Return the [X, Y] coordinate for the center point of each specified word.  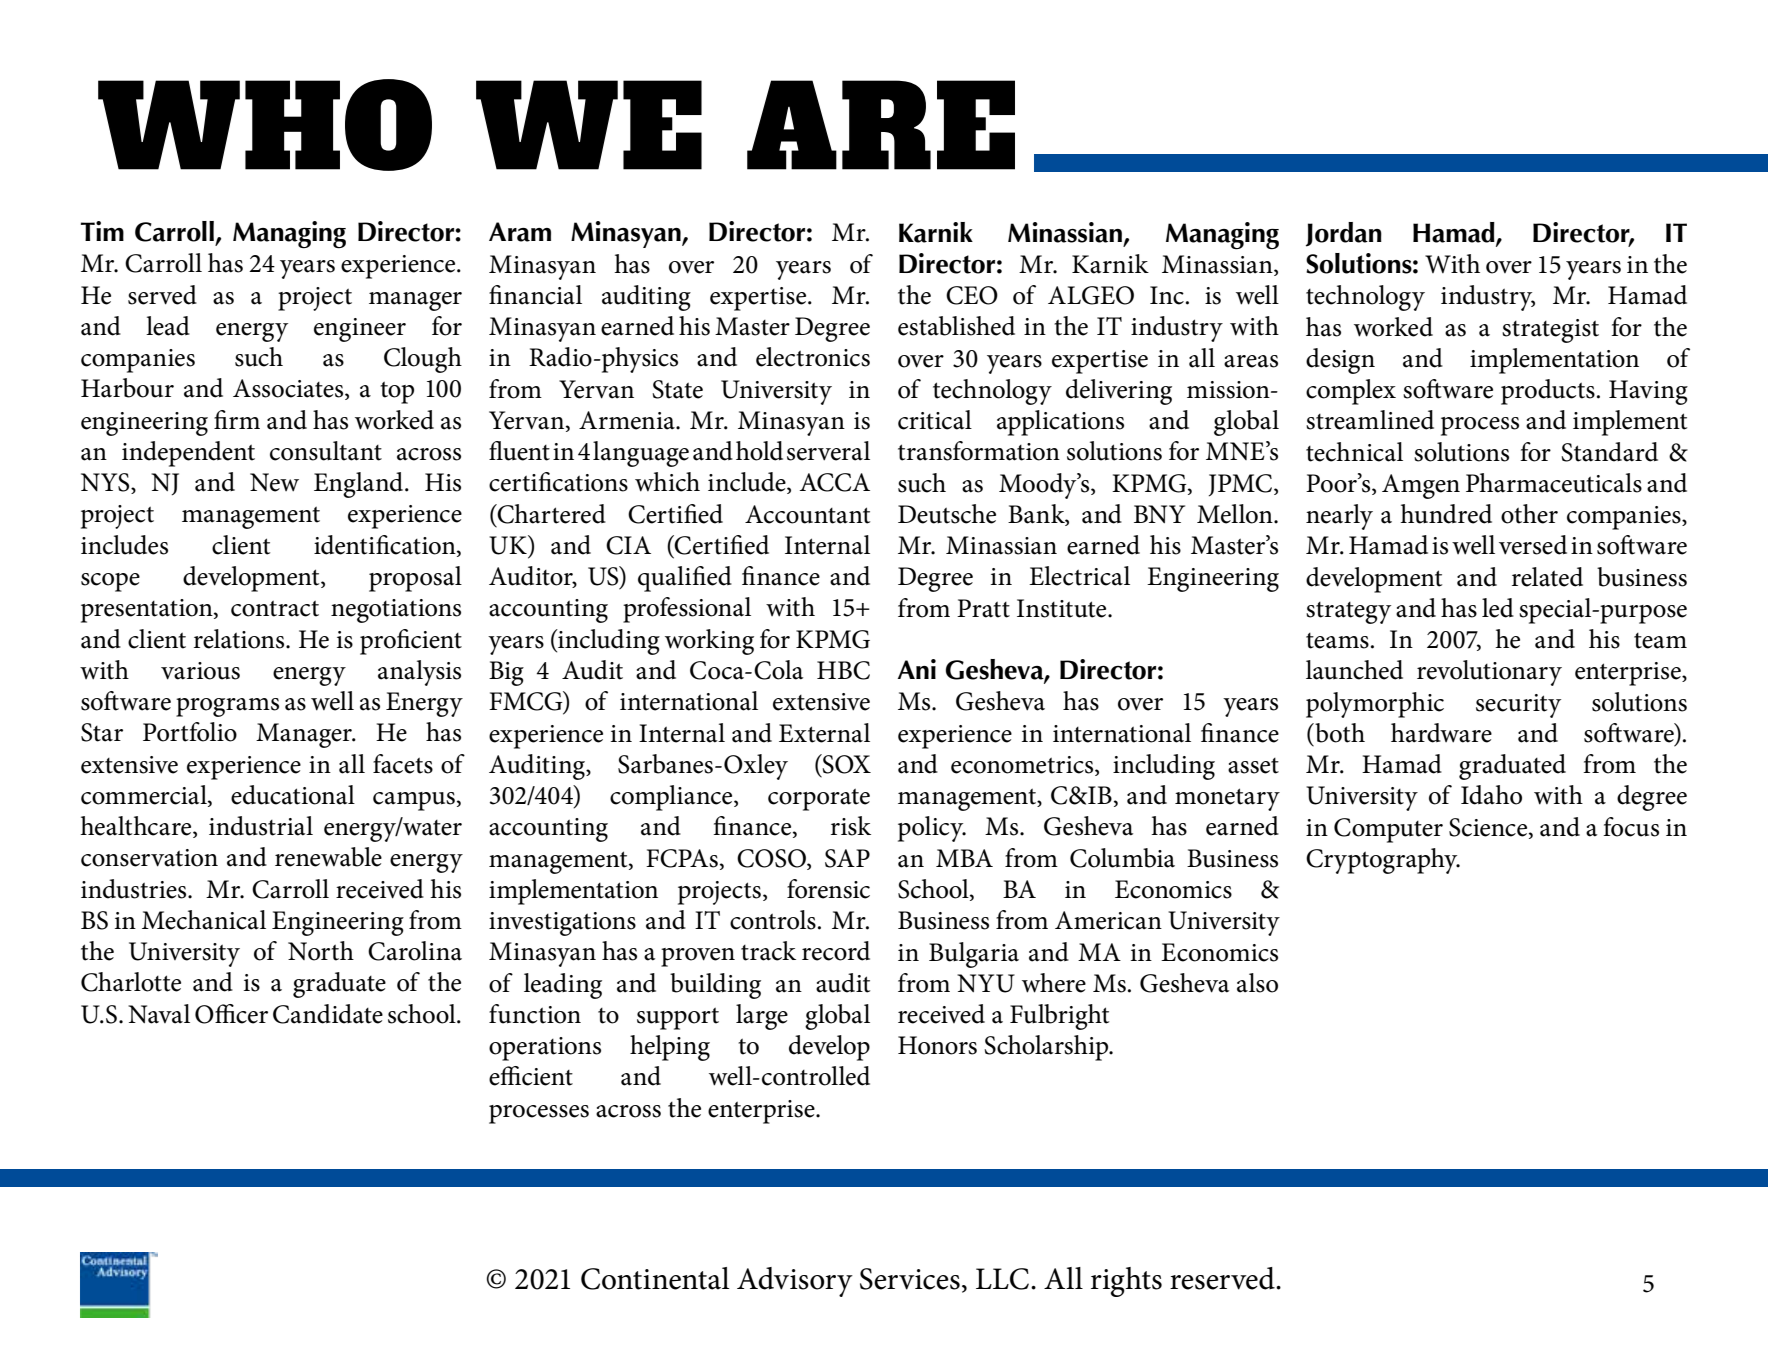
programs [227, 707]
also [1257, 983]
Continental [655, 1278]
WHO [265, 125]
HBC [843, 670]
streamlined [1370, 420]
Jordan [1344, 234]
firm [237, 419]
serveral [828, 451]
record [836, 951]
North [321, 951]
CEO [972, 295]
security [1518, 706]
